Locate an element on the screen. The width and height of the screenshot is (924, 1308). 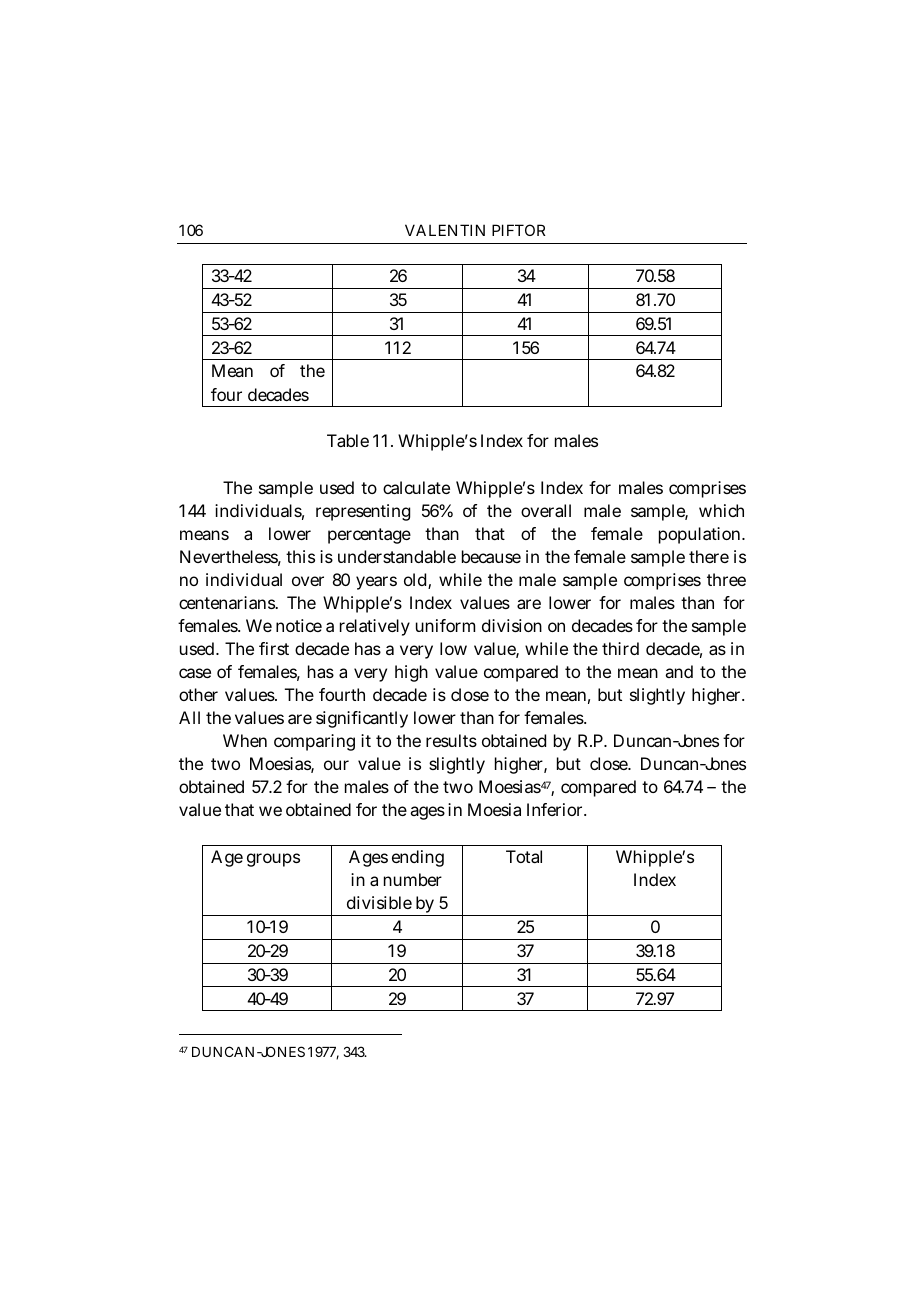
When is located at coordinates (245, 740).
